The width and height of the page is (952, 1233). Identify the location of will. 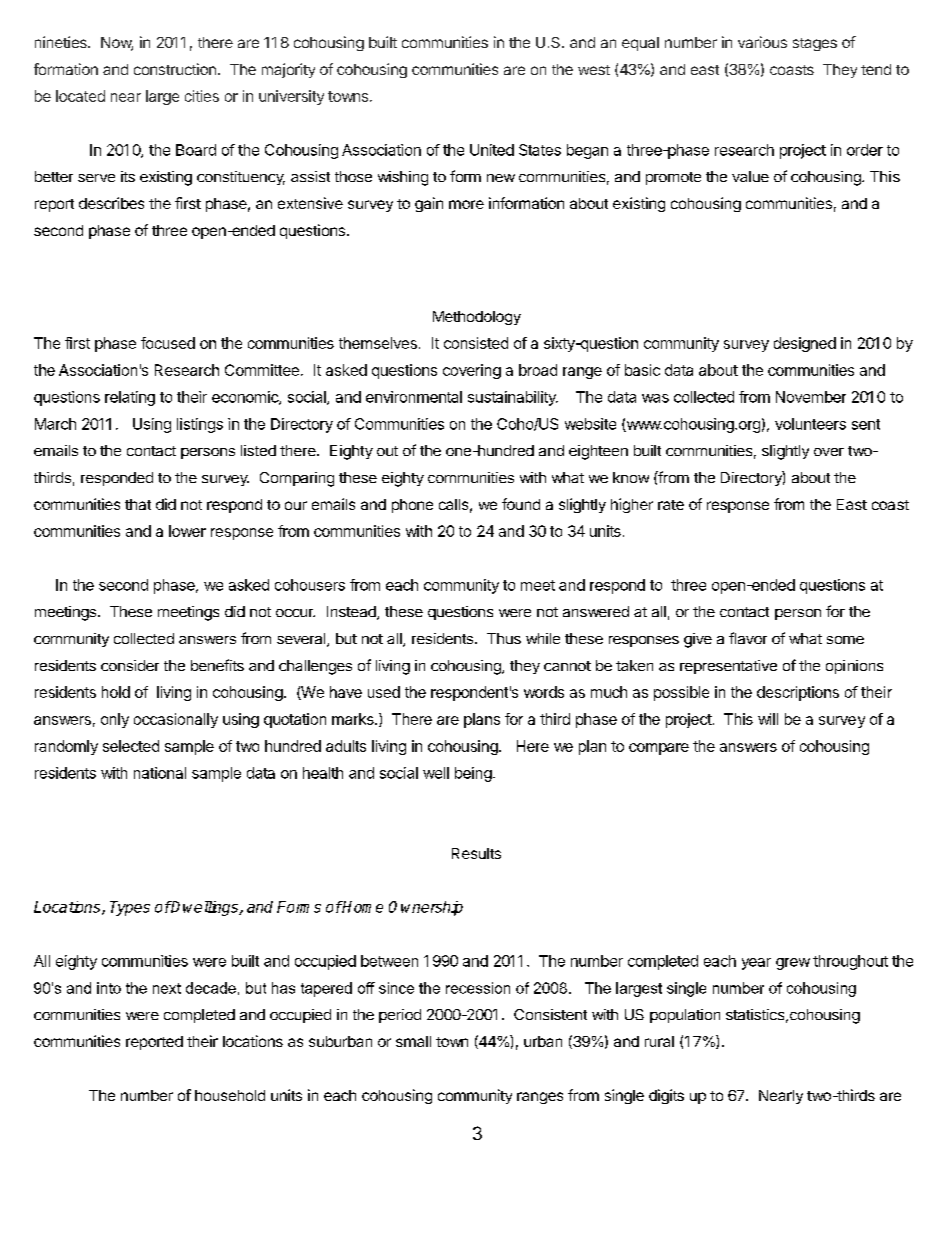
(768, 719).
